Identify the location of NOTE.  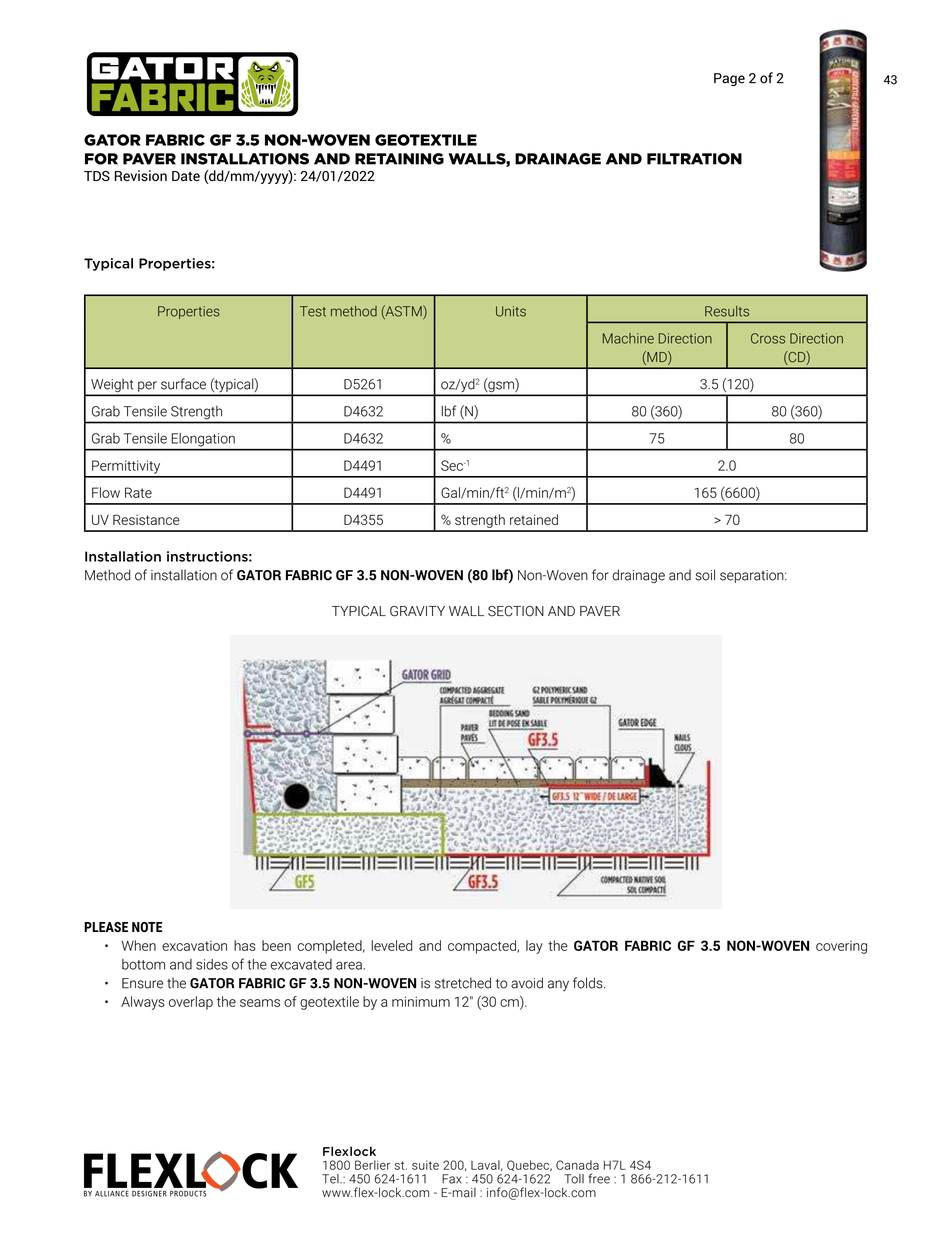
(147, 927).
